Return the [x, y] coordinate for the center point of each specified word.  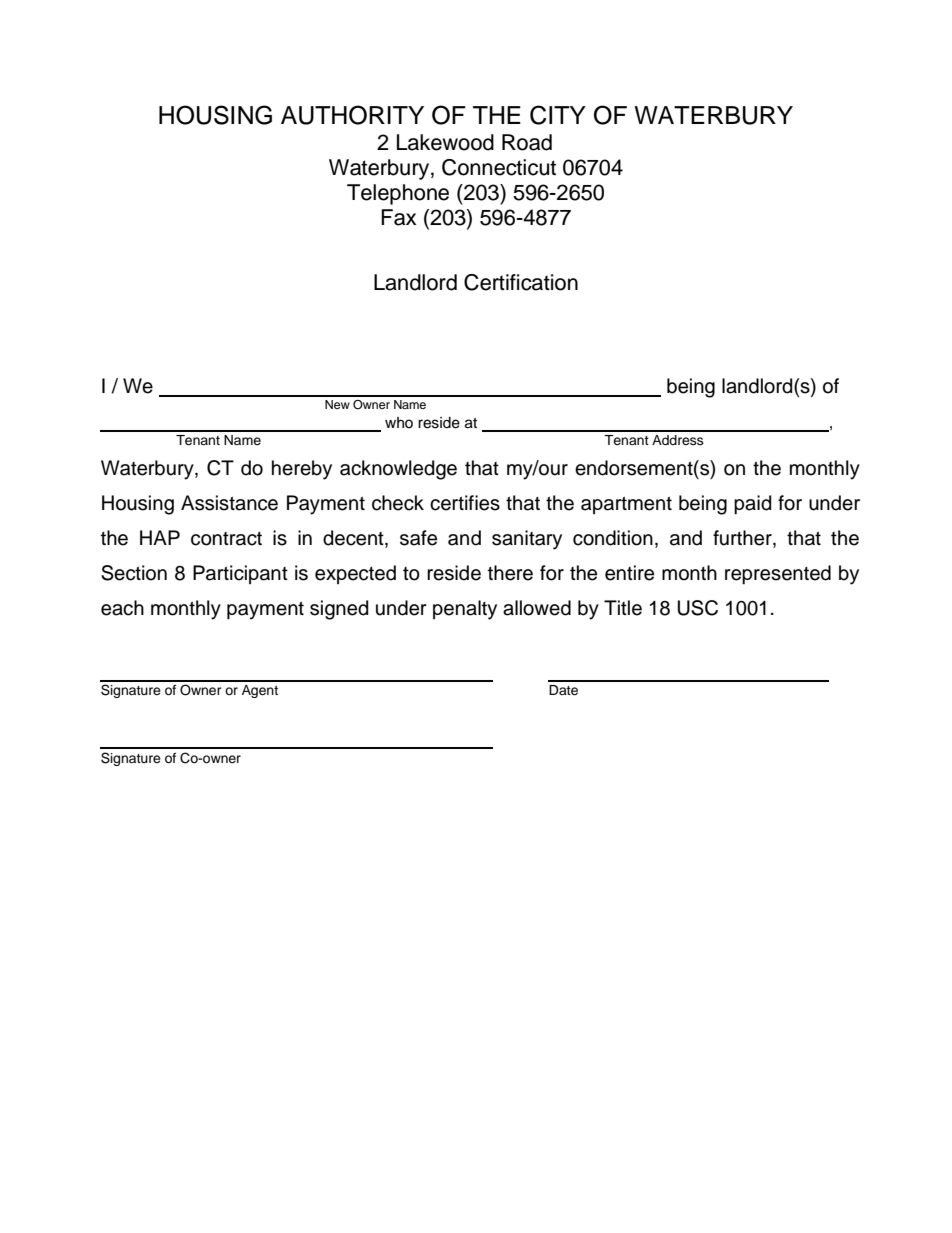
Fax [398, 217]
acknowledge [398, 470]
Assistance [229, 503]
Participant [240, 574]
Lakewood [445, 142]
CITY [558, 115]
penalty [465, 610]
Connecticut [499, 167]
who [399, 422]
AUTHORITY [352, 115]
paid [752, 504]
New [337, 404]
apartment [626, 505]
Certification [521, 282]
